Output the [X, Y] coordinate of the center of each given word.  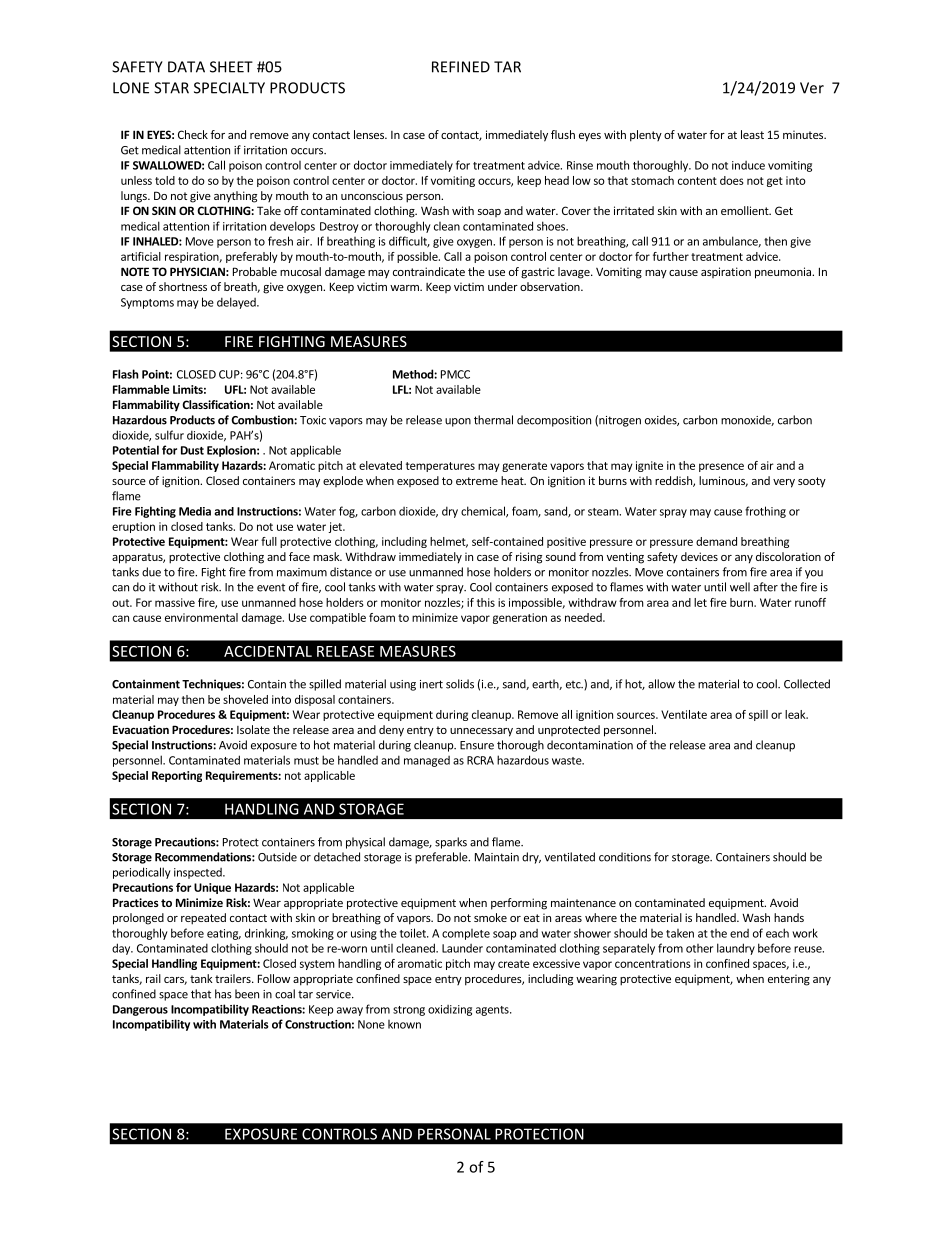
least [752, 134]
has [223, 994]
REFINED [461, 67]
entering [789, 980]
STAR [171, 88]
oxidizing [450, 1010]
